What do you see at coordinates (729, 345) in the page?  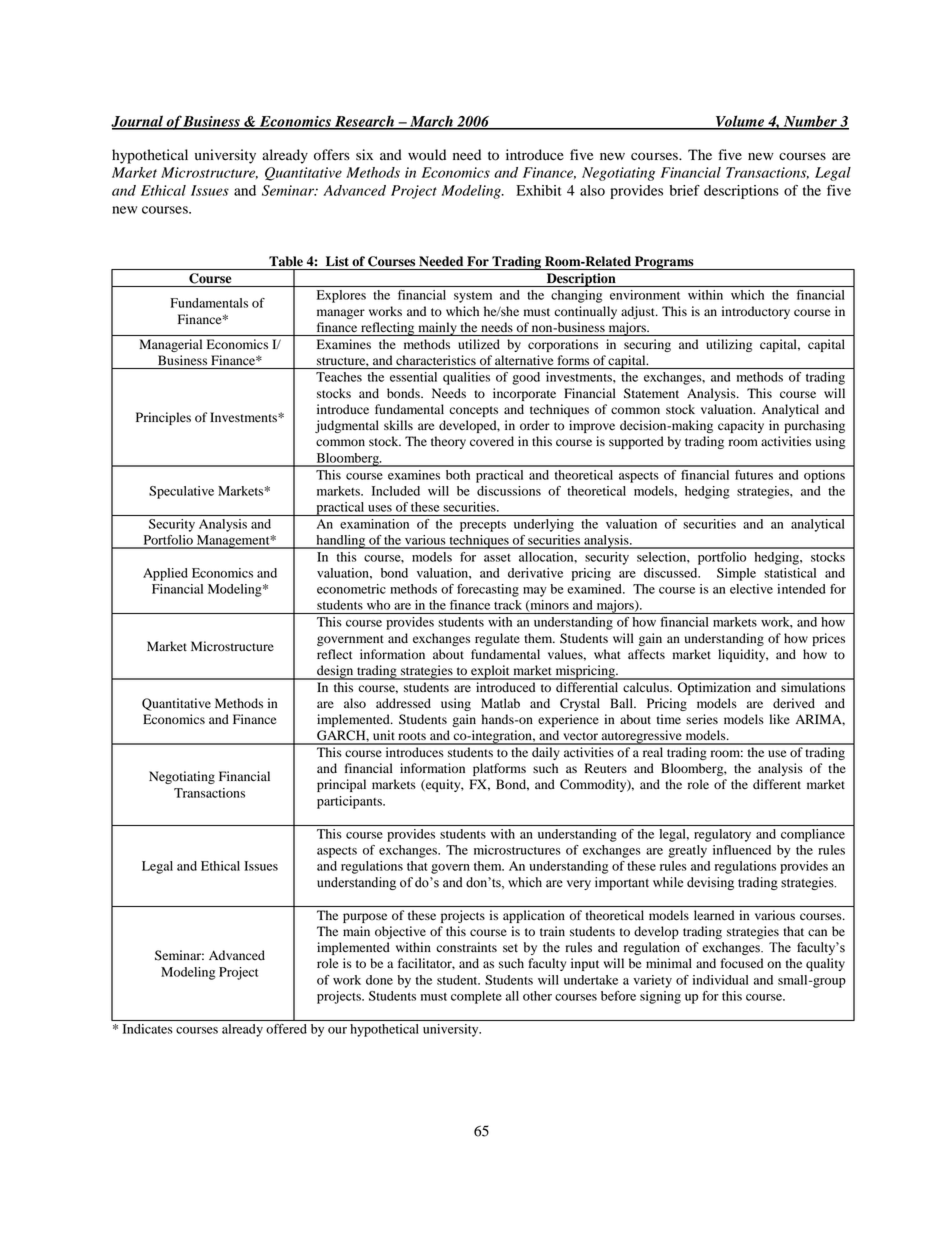 I see `utilizing` at bounding box center [729, 345].
